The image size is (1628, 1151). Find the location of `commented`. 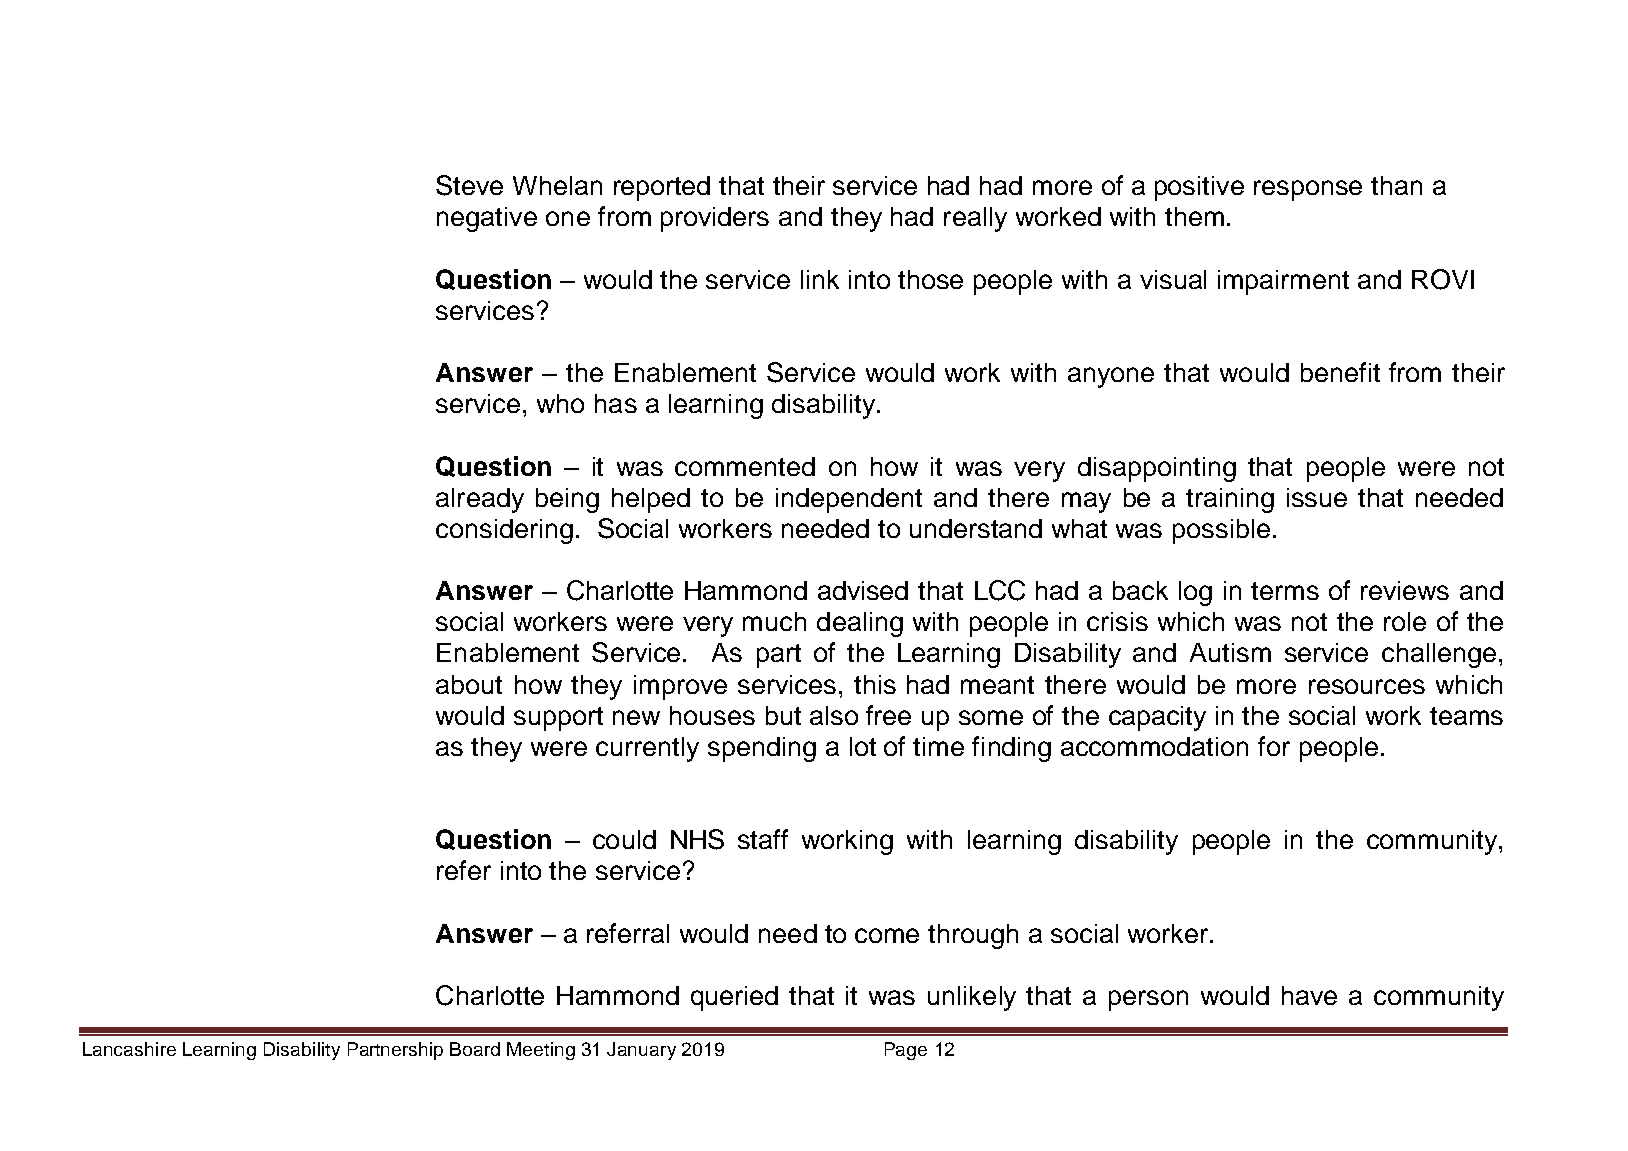

commented is located at coordinates (745, 466).
